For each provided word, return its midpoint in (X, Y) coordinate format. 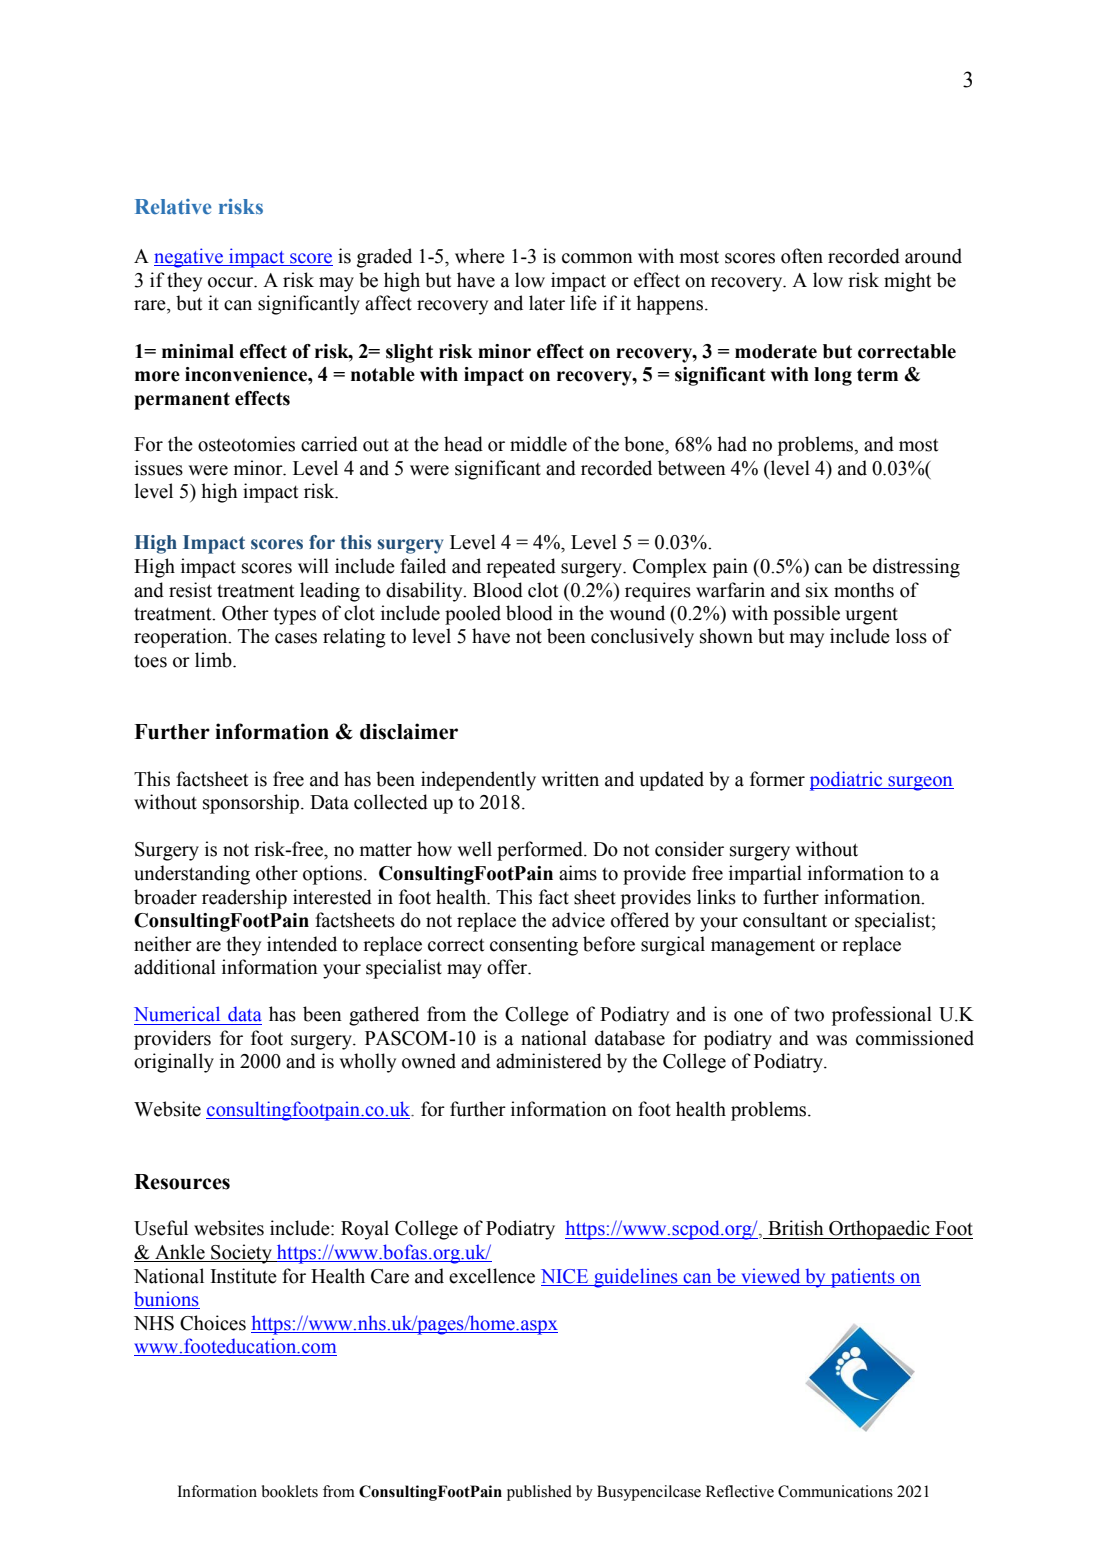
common (597, 258)
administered (549, 1061)
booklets (290, 1491)
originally (174, 1063)
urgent (871, 616)
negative (189, 258)
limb (214, 660)
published (539, 1493)
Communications (835, 1491)
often (802, 256)
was (831, 1040)
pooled (473, 615)
